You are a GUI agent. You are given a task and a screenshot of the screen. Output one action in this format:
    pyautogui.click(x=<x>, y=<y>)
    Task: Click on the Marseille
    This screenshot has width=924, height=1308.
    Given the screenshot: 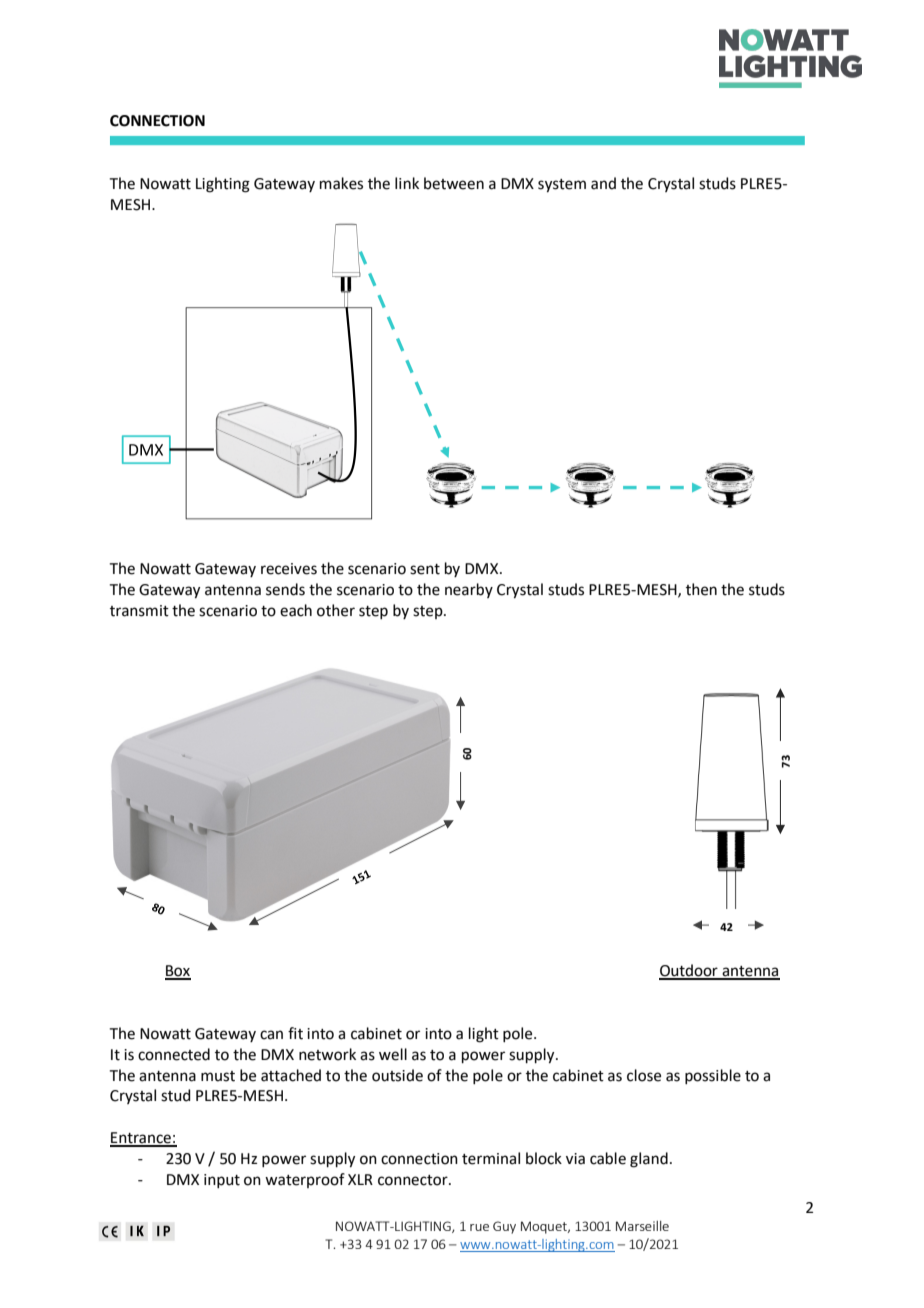 What is the action you would take?
    pyautogui.click(x=642, y=1226)
